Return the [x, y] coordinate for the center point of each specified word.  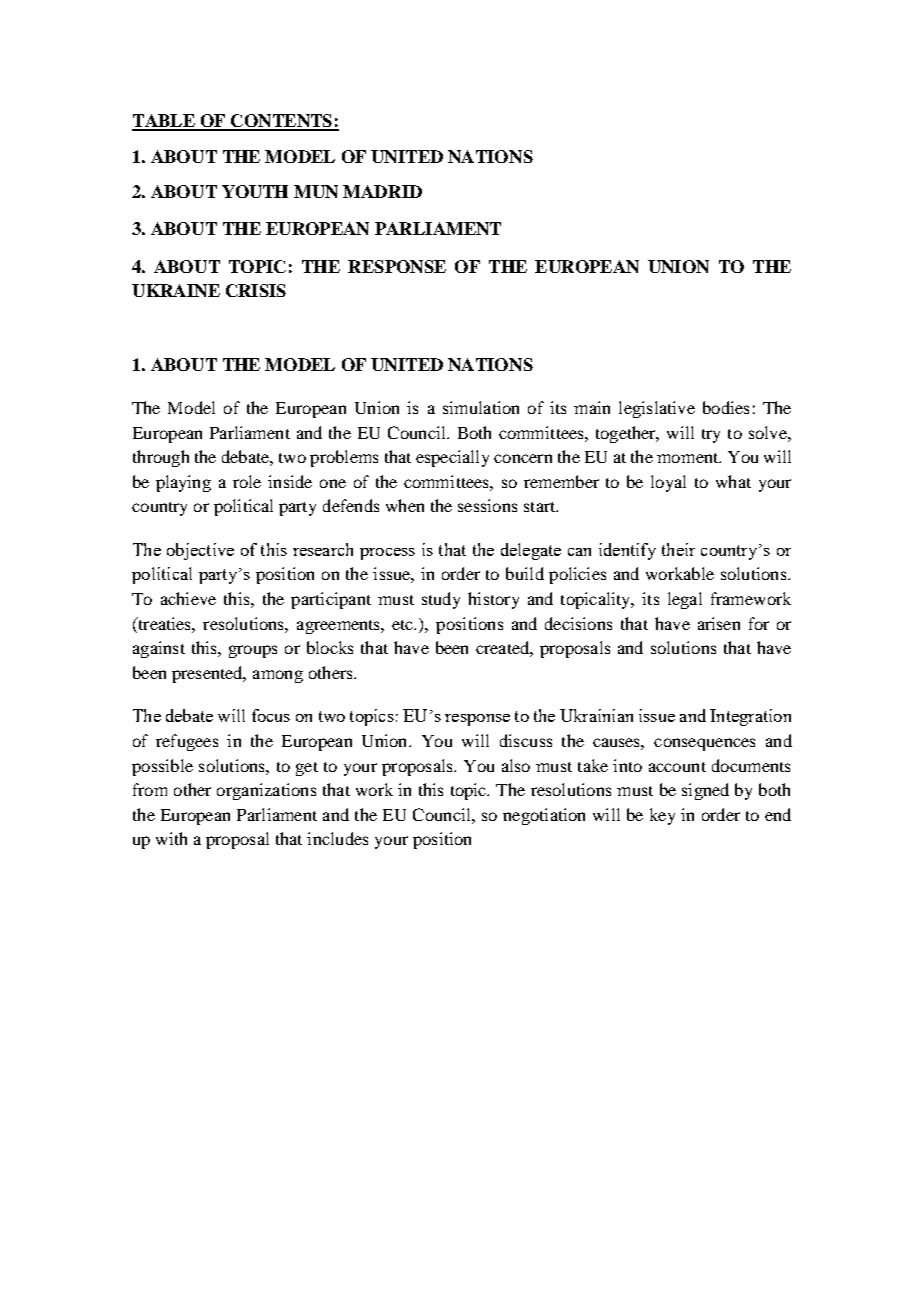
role [247, 481]
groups [253, 651]
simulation [481, 407]
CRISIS [256, 290]
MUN [316, 191]
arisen [719, 623]
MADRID [382, 191]
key [662, 816]
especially [452, 458]
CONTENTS [281, 122]
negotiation [544, 816]
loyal [668, 483]
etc [404, 625]
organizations [266, 791]
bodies [726, 407]
